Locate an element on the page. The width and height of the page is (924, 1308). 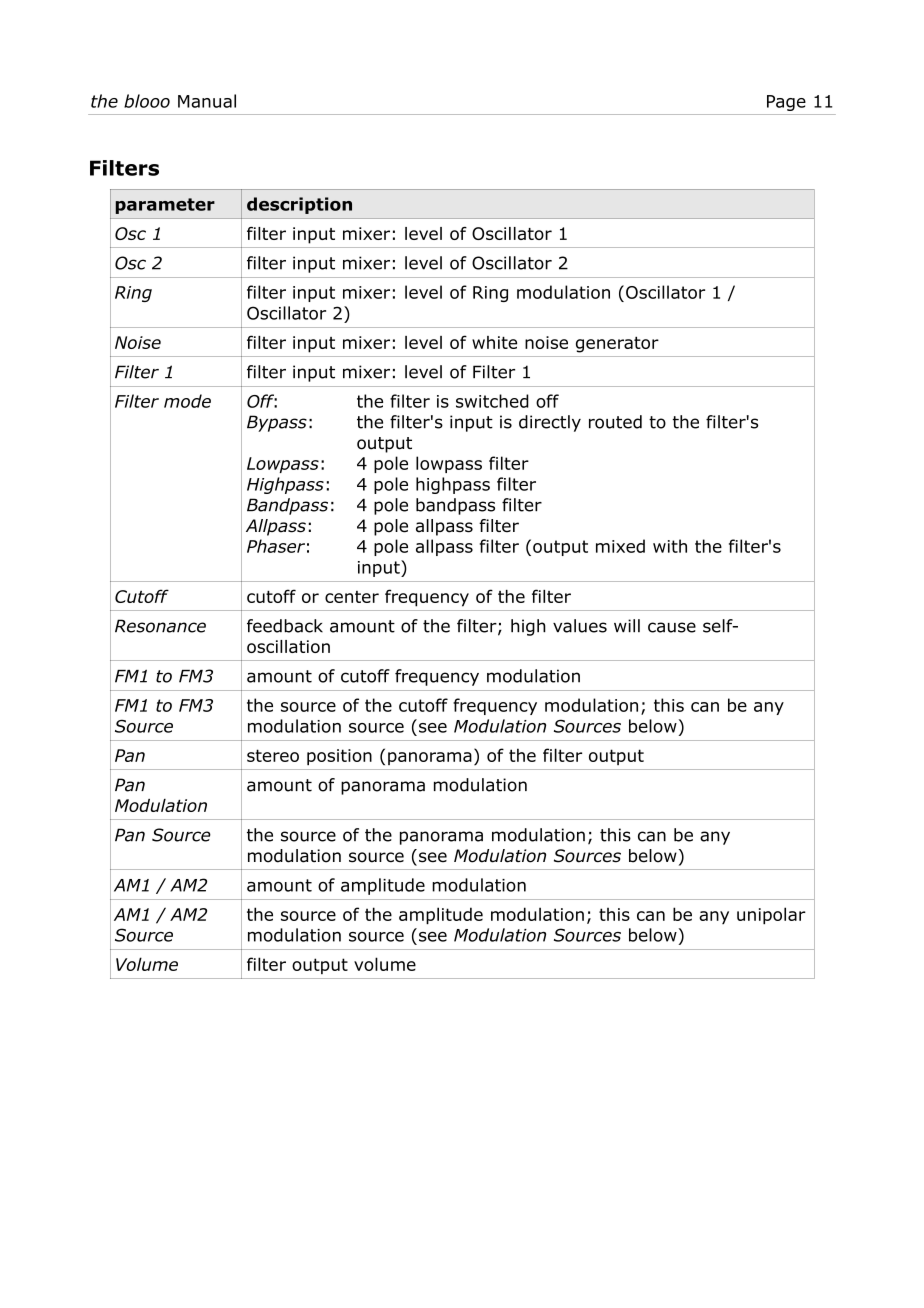
description is located at coordinates (299, 205).
